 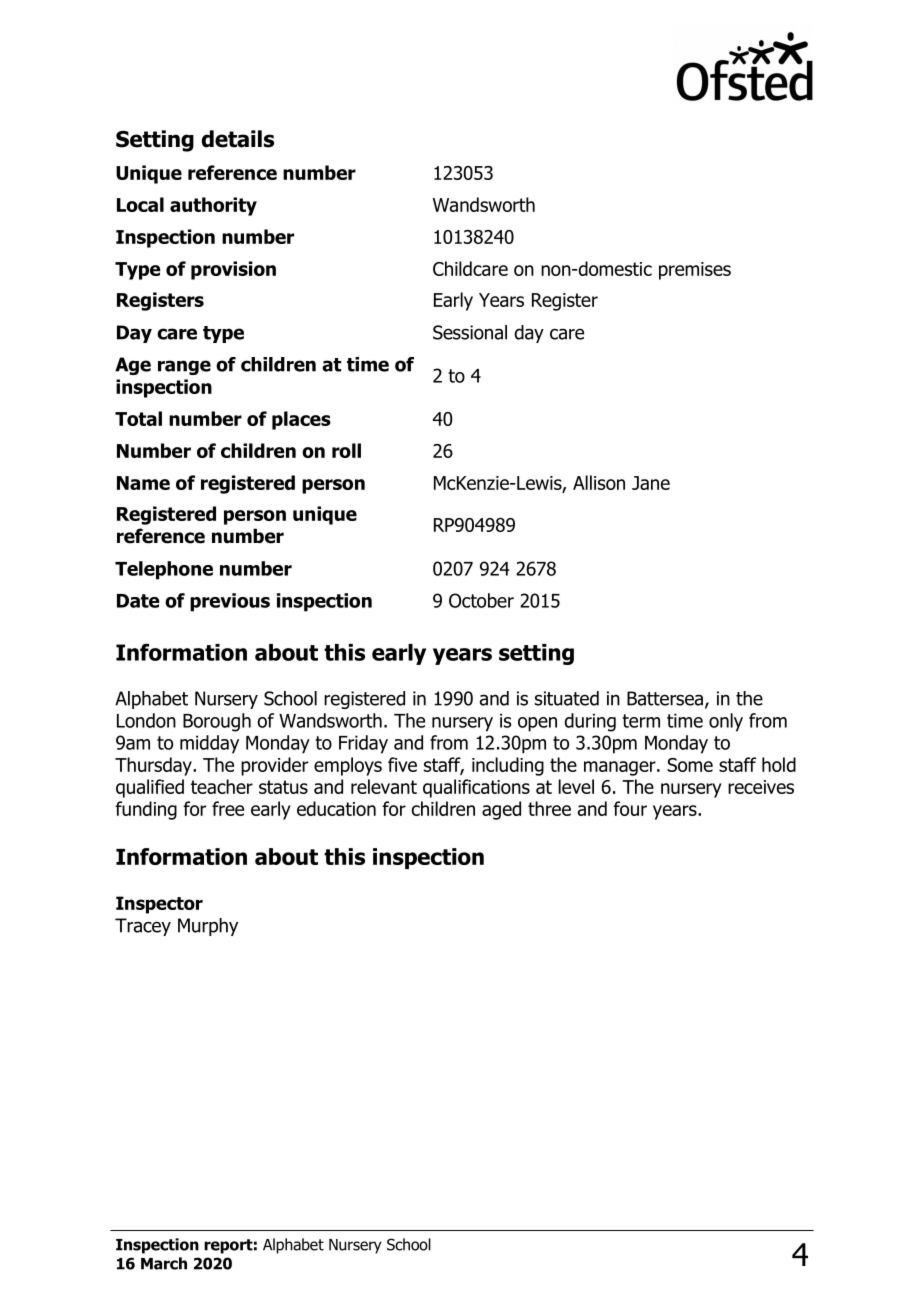 I want to click on premises, so click(x=695, y=271).
